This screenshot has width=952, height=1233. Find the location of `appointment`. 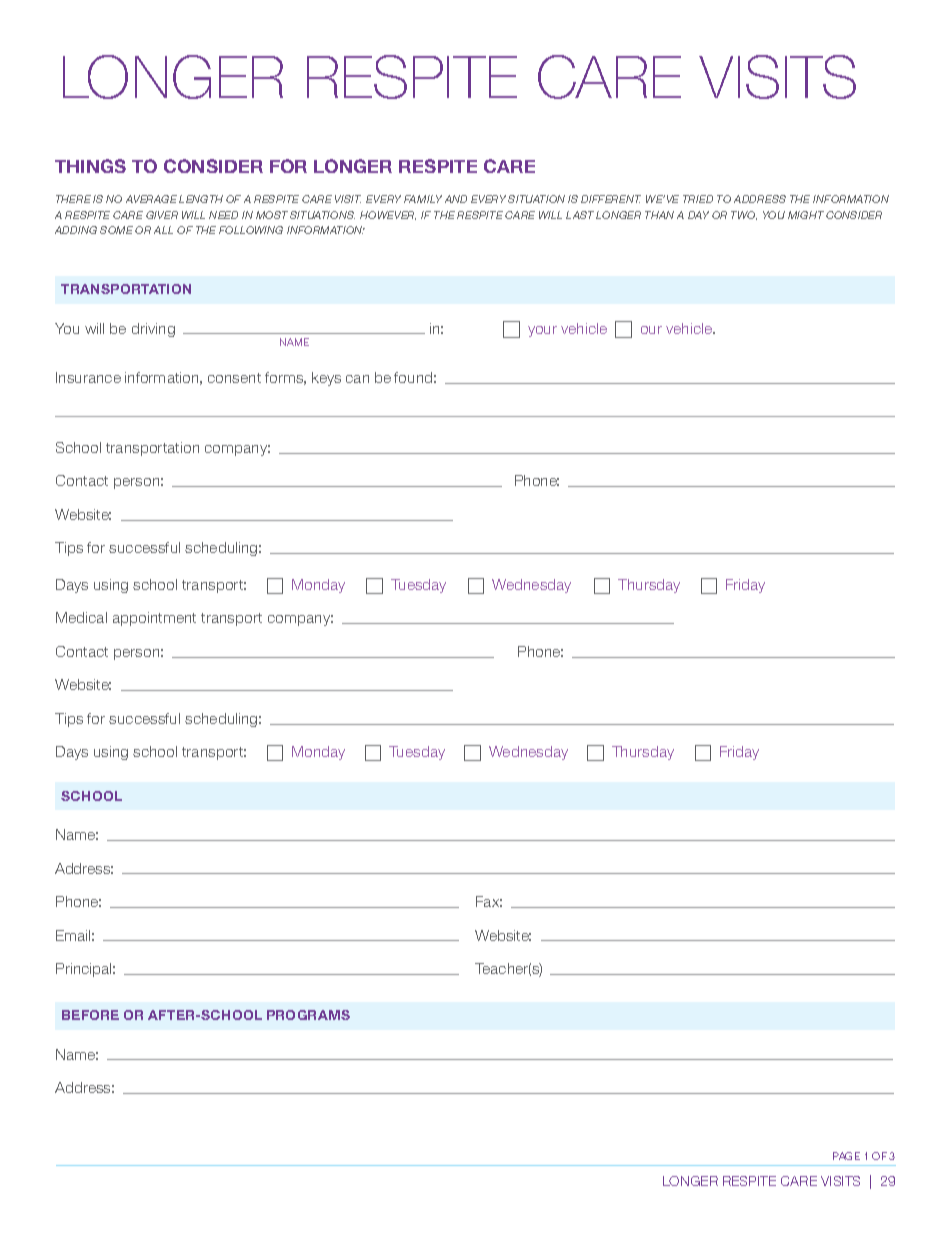

appointment is located at coordinates (154, 619).
